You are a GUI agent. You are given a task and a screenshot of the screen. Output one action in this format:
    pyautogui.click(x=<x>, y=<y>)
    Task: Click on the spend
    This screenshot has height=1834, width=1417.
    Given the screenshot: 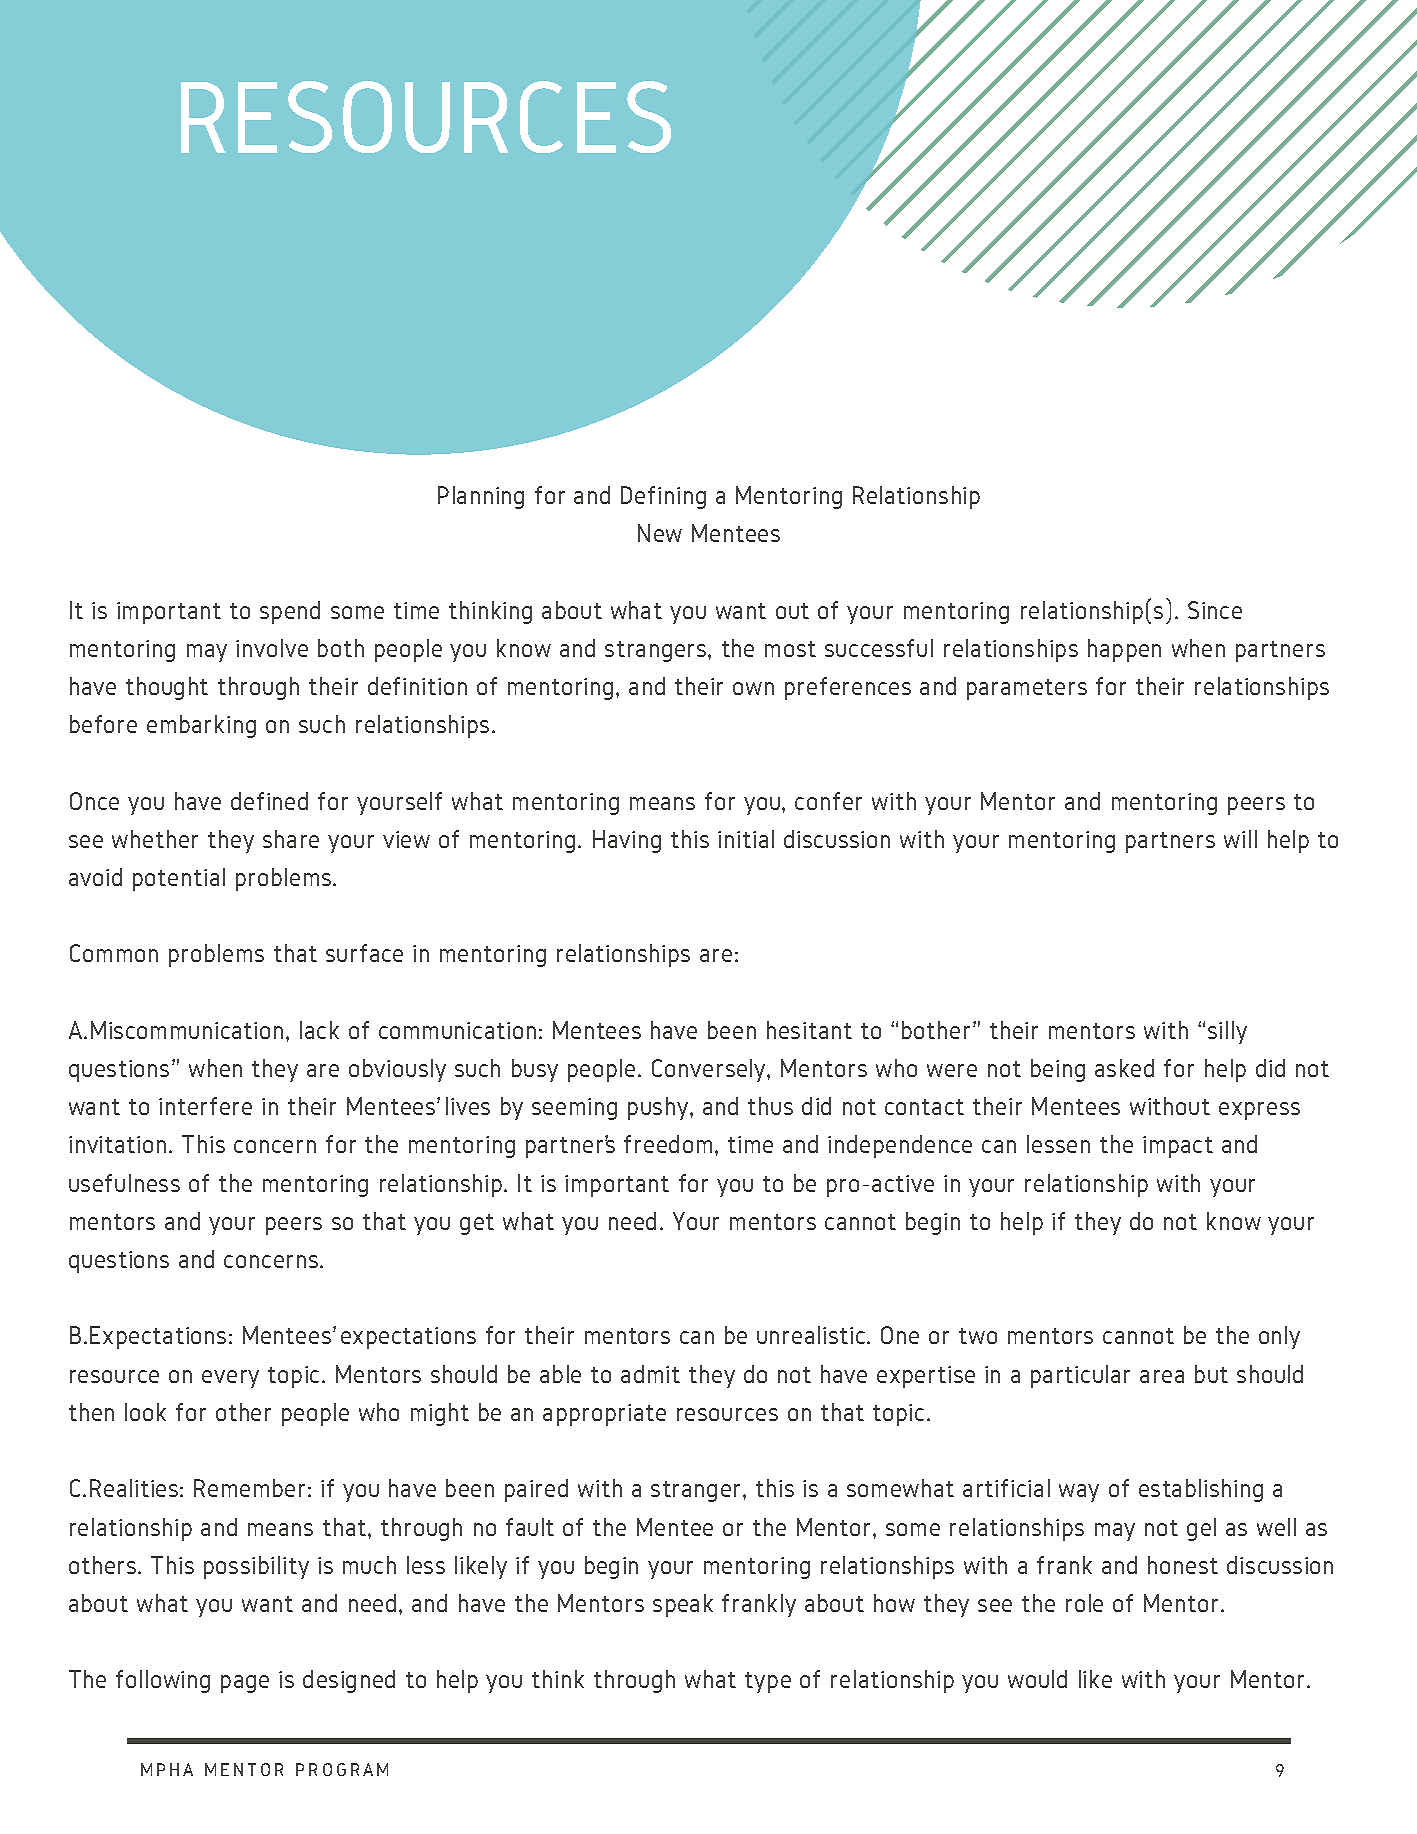 What is the action you would take?
    pyautogui.click(x=290, y=612)
